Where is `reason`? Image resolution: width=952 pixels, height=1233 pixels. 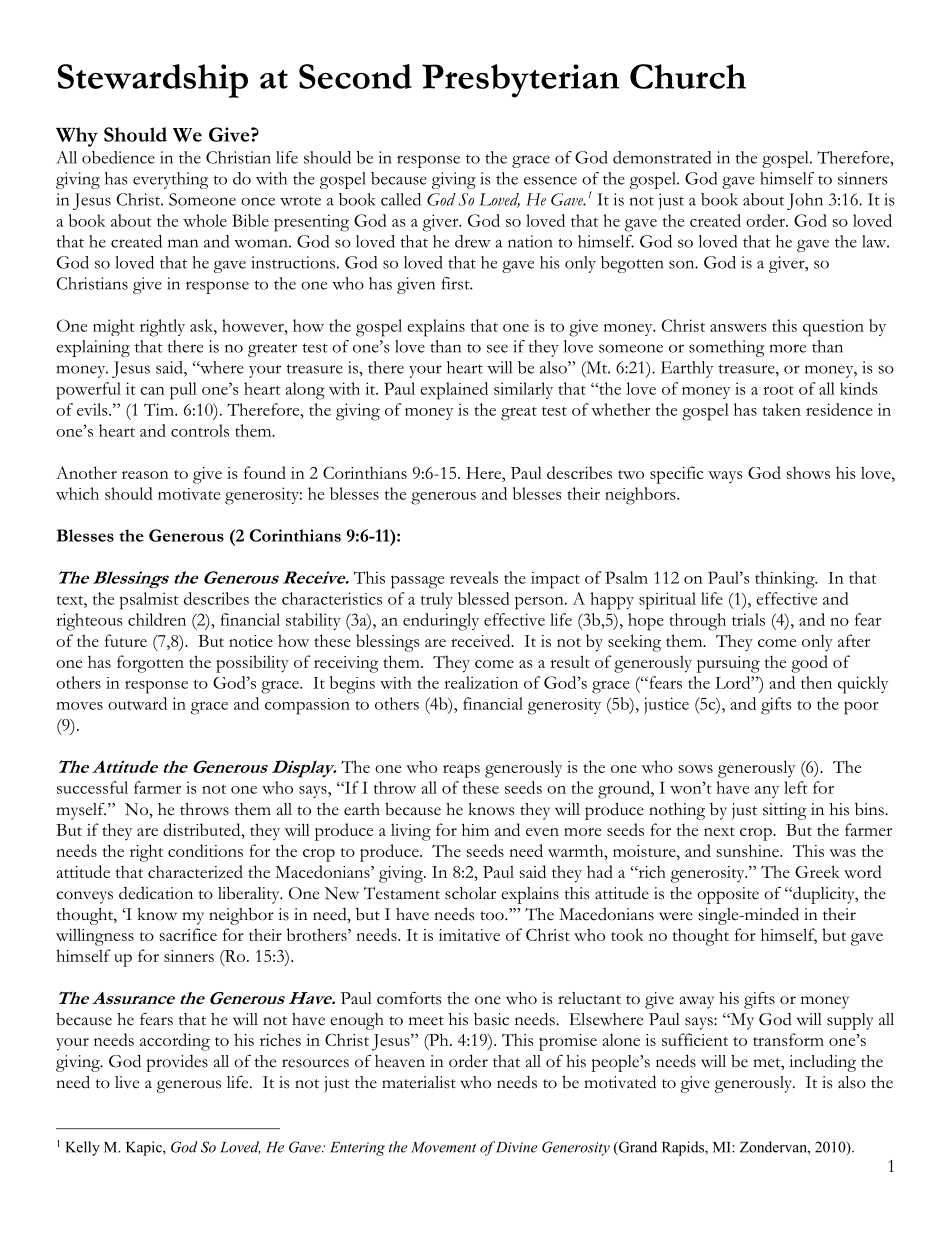 reason is located at coordinates (145, 475).
